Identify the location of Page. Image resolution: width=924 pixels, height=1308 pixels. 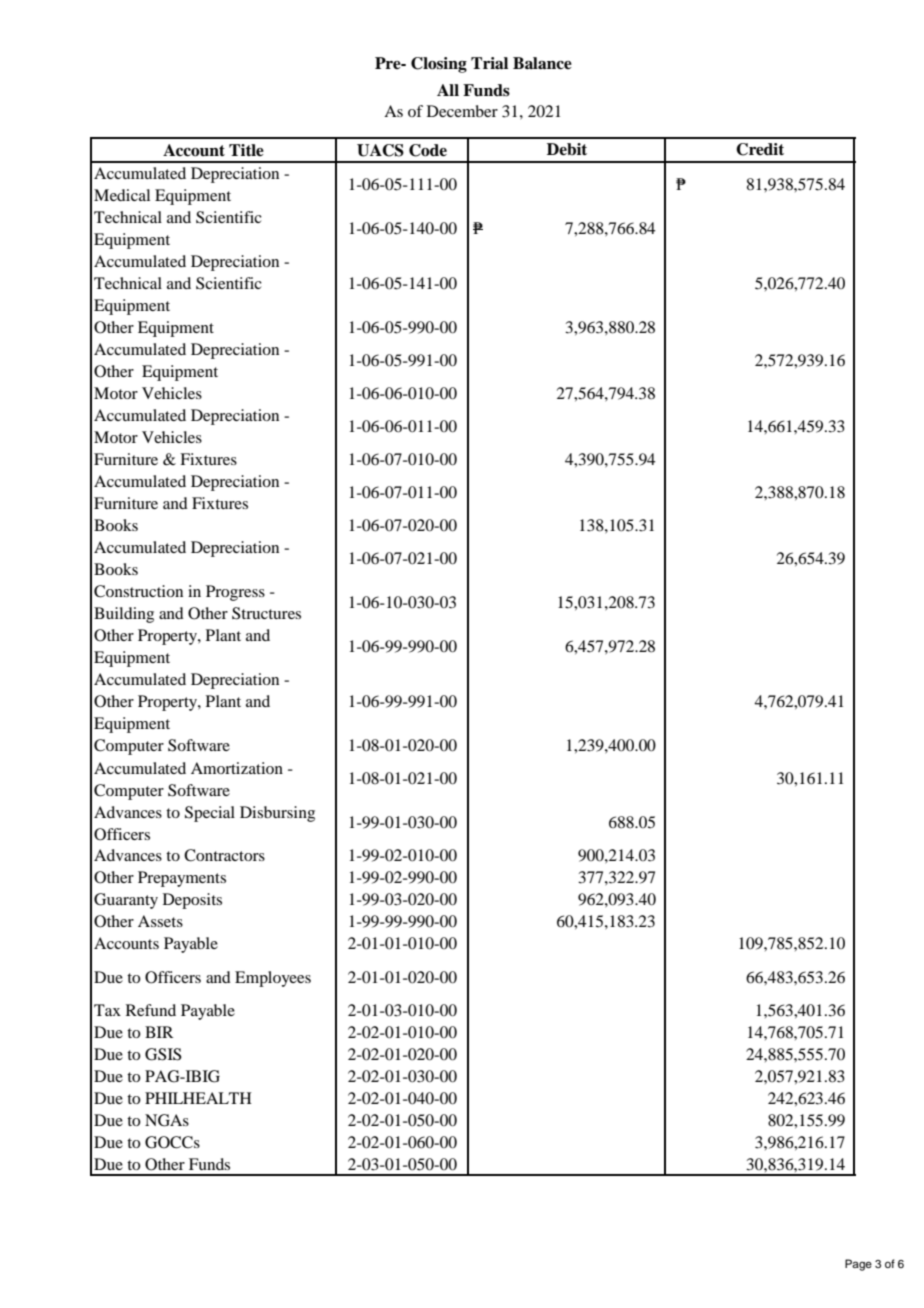
(858, 1265).
